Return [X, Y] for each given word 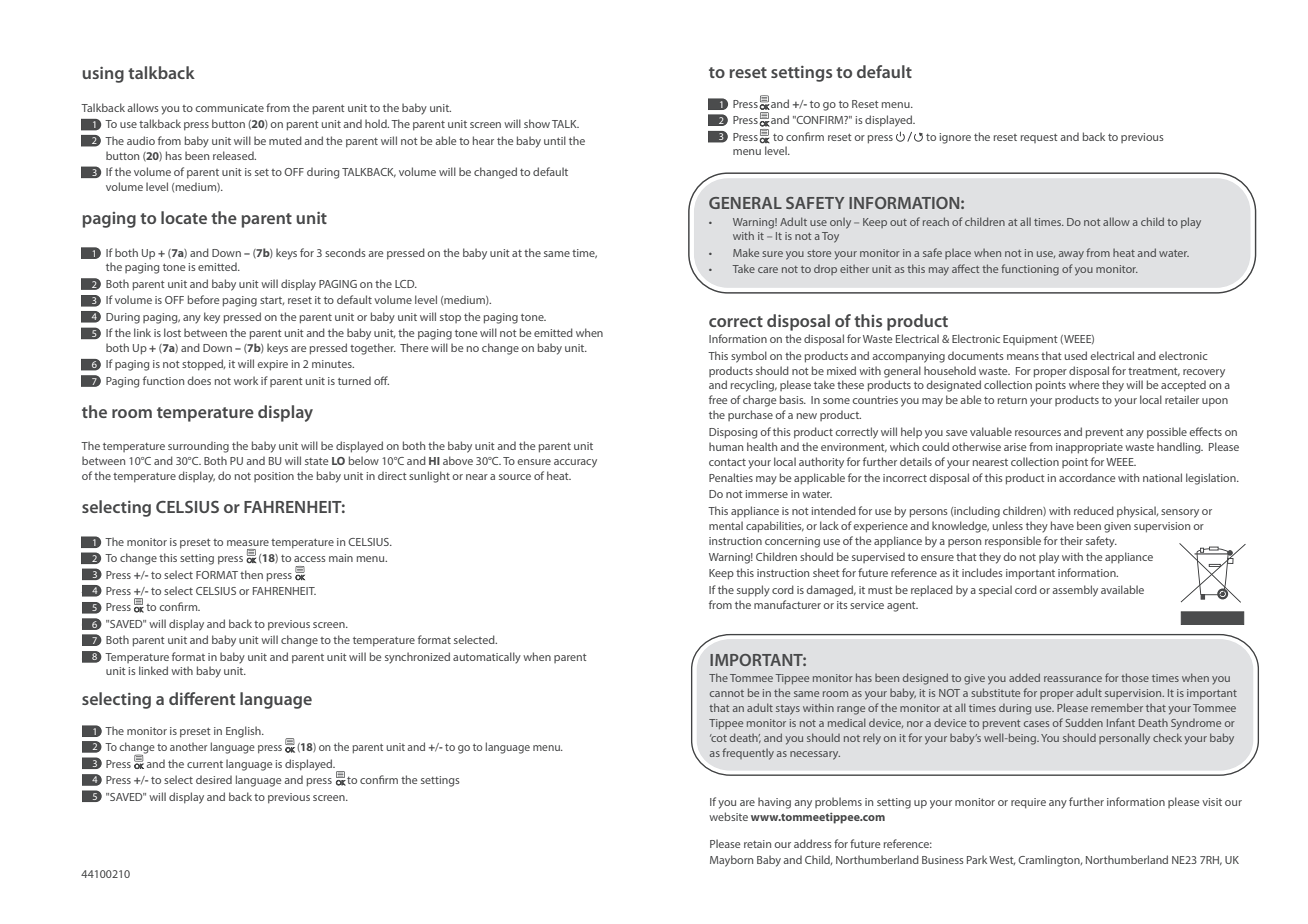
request [1039, 138]
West [1002, 860]
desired [214, 779]
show [537, 123]
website [728, 816]
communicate [229, 108]
